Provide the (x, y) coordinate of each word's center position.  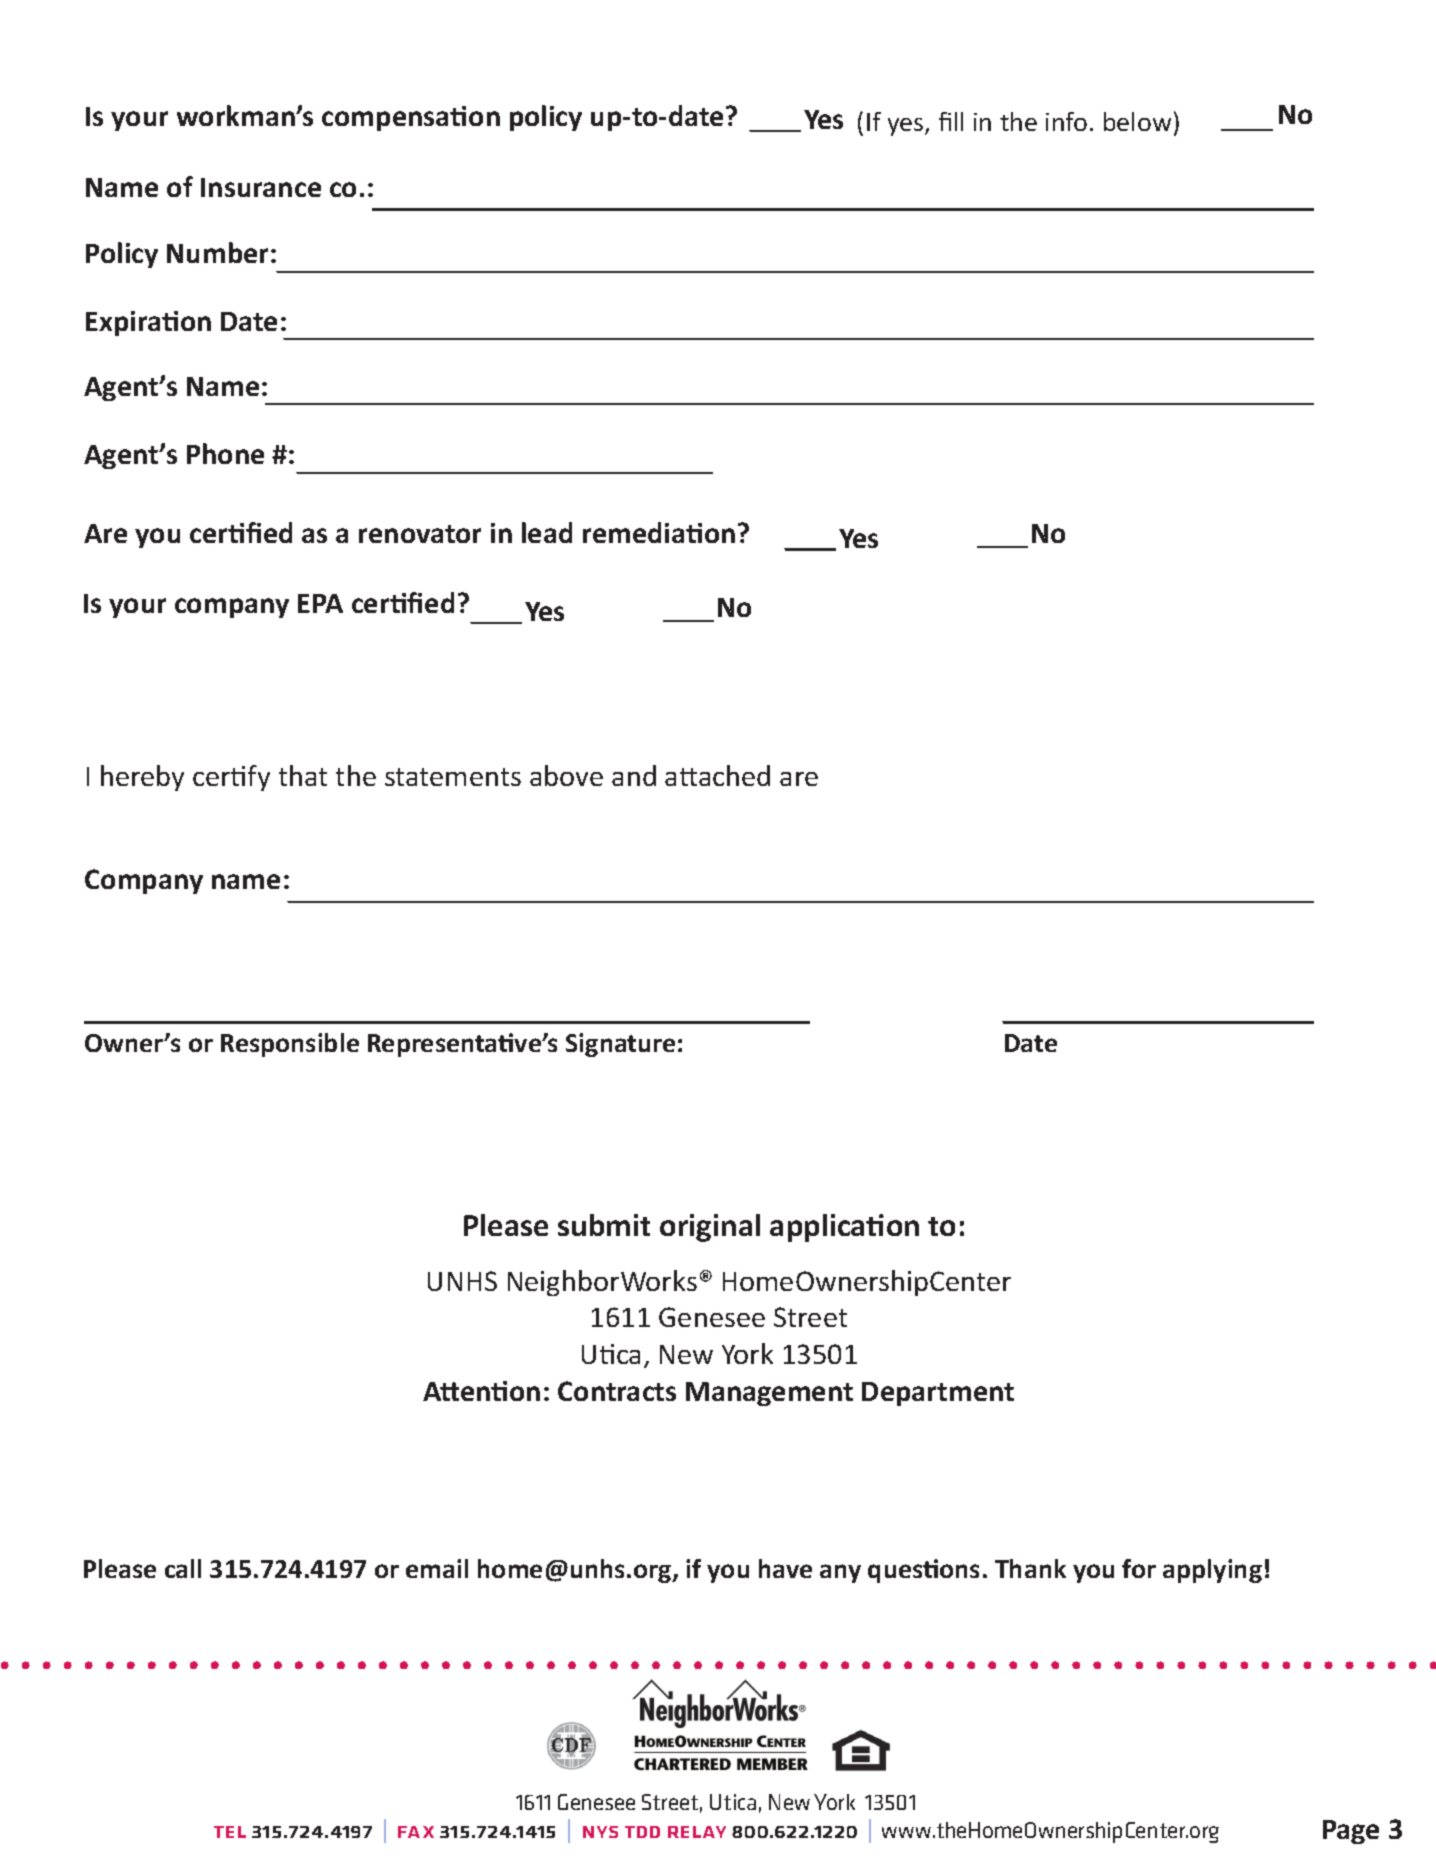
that (303, 775)
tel (230, 1832)
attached (717, 775)
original (710, 1228)
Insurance (261, 187)
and (634, 775)
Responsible (290, 1045)
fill (951, 121)
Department (938, 1394)
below (1137, 121)
